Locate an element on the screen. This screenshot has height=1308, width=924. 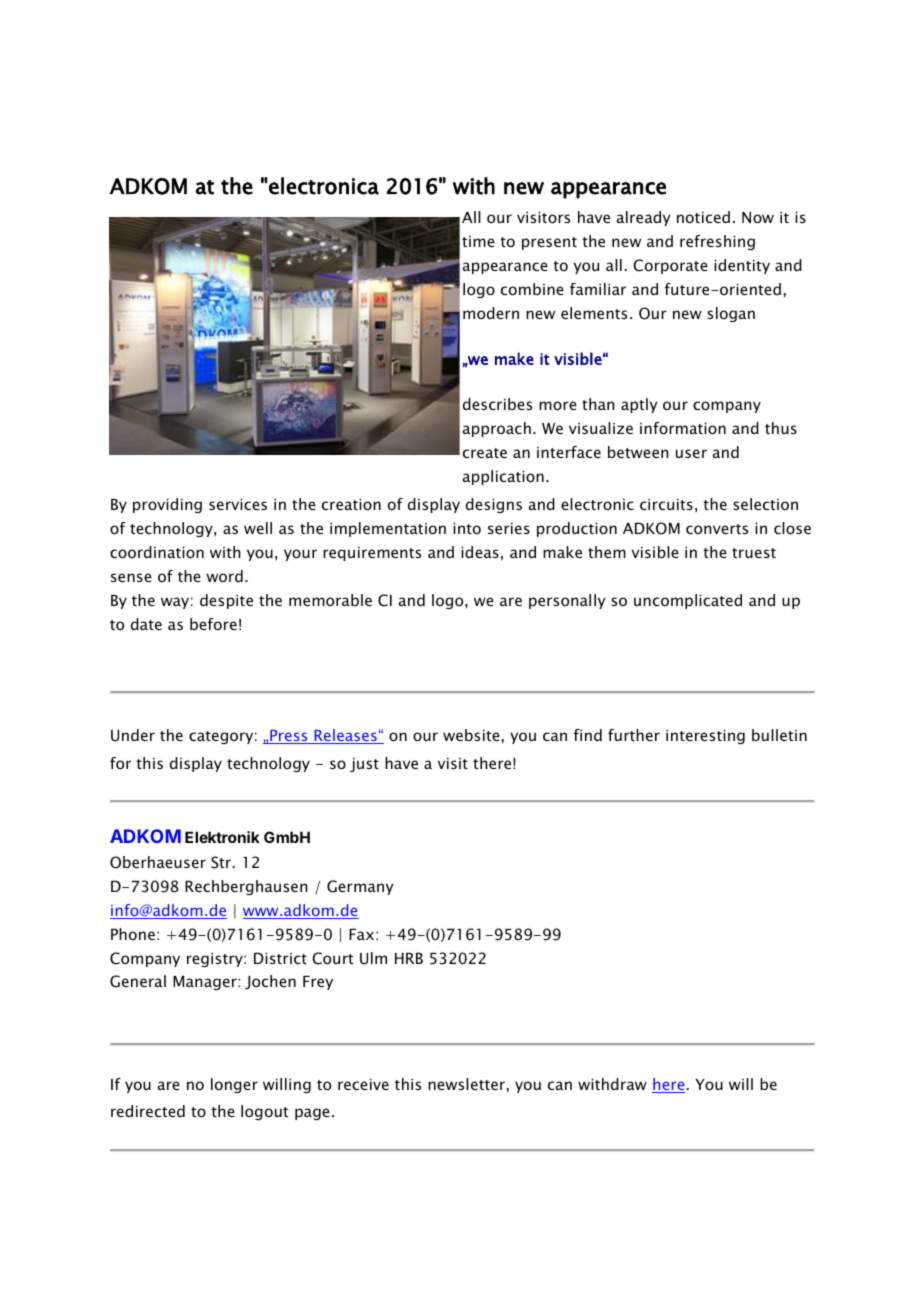
create is located at coordinates (485, 453).
